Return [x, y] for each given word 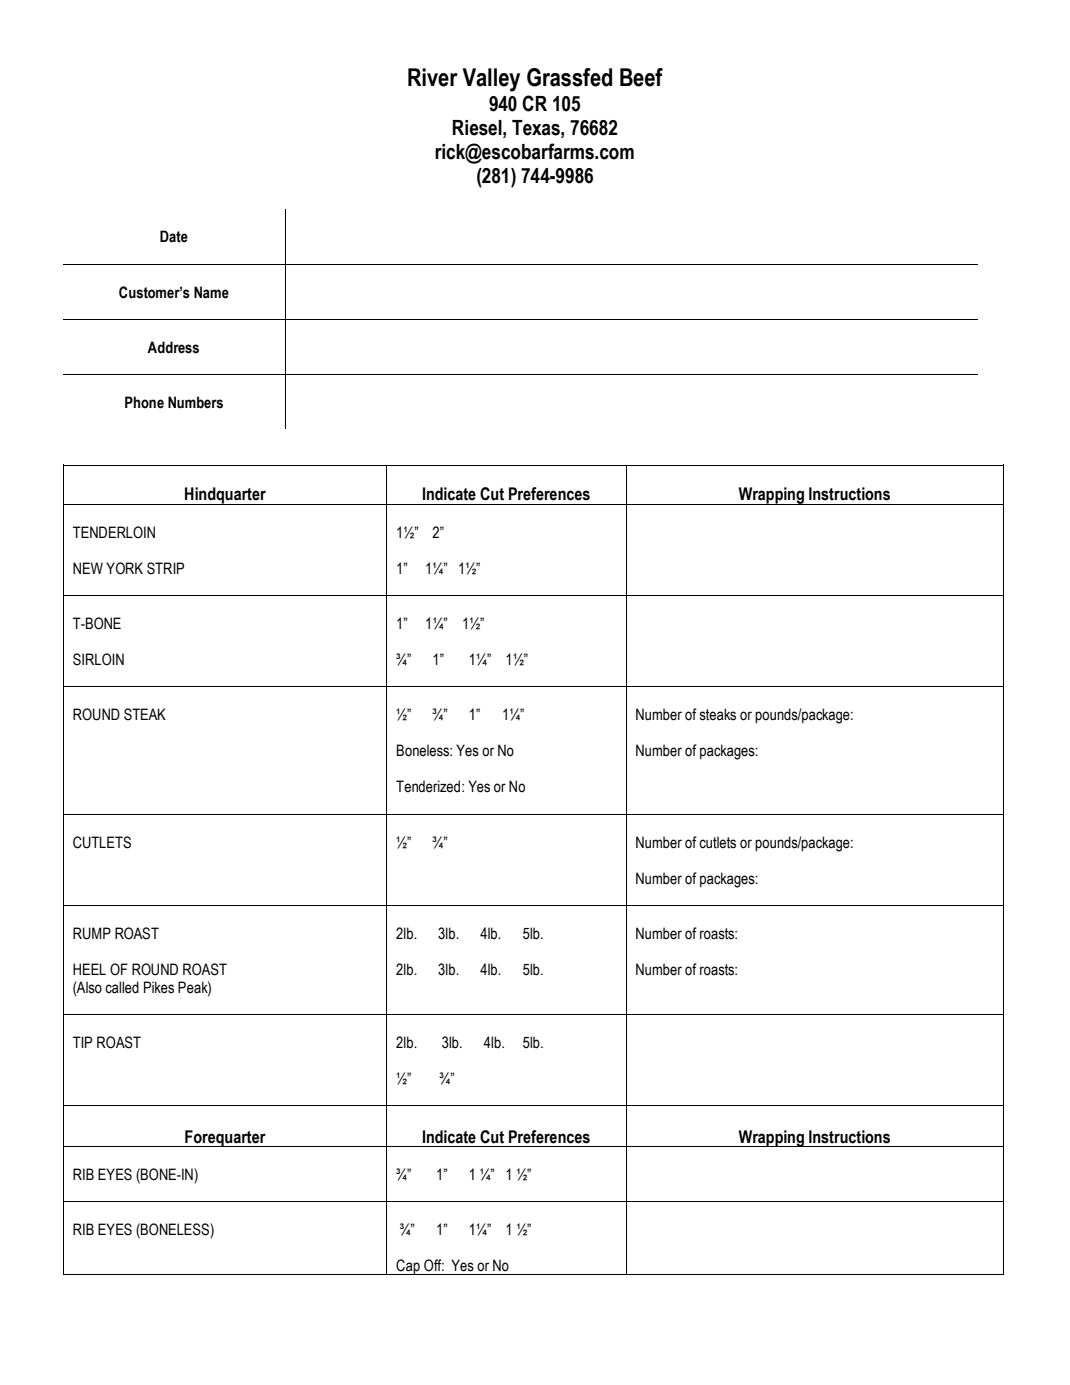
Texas [537, 128]
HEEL [89, 969]
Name [211, 292]
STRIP [165, 568]
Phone [144, 402]
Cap [408, 1267]
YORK [124, 568]
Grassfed [569, 77]
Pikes [159, 987]
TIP [82, 1042]
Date [174, 236]
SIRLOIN [98, 659]
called [122, 987]
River [433, 77]
